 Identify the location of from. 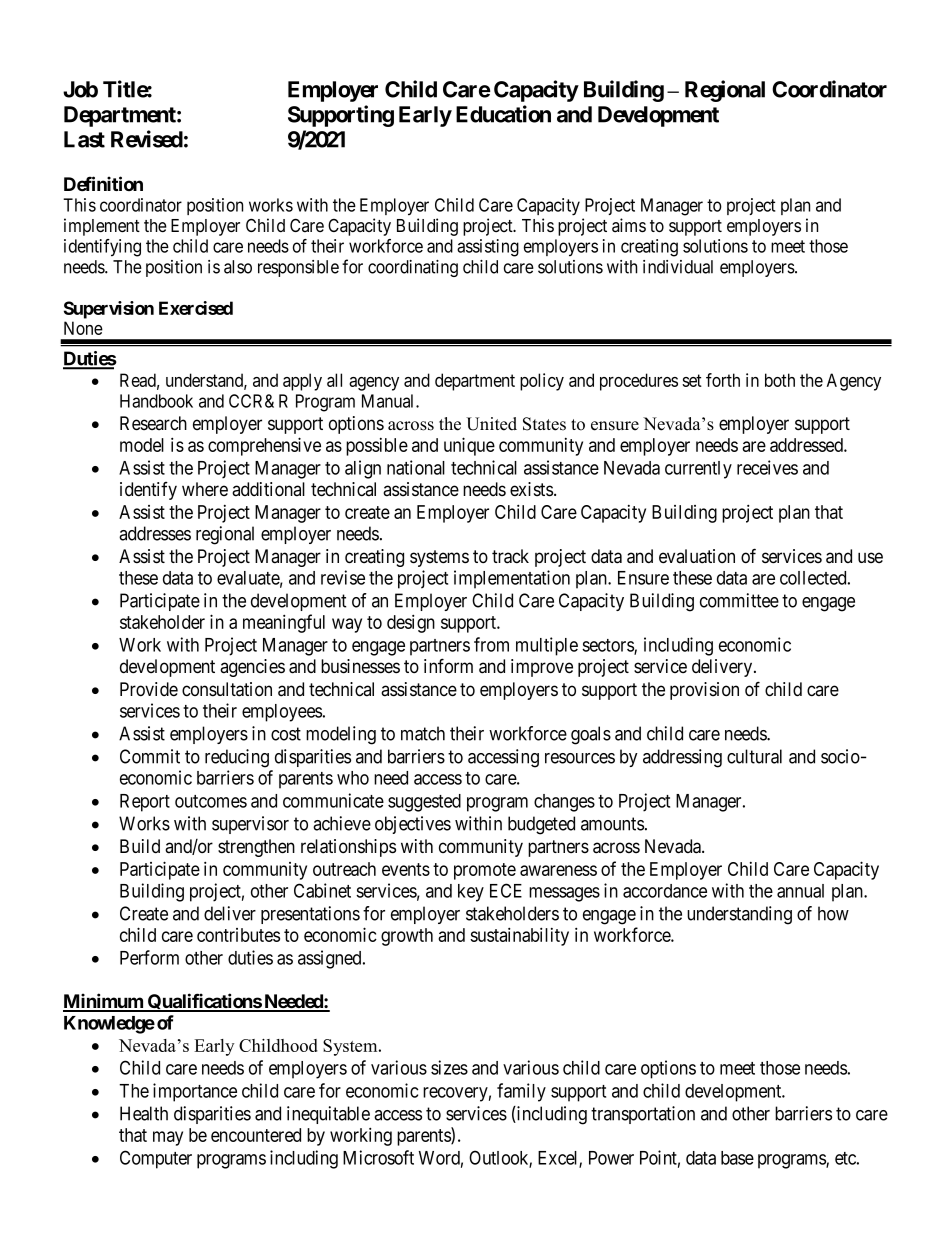
(491, 644).
